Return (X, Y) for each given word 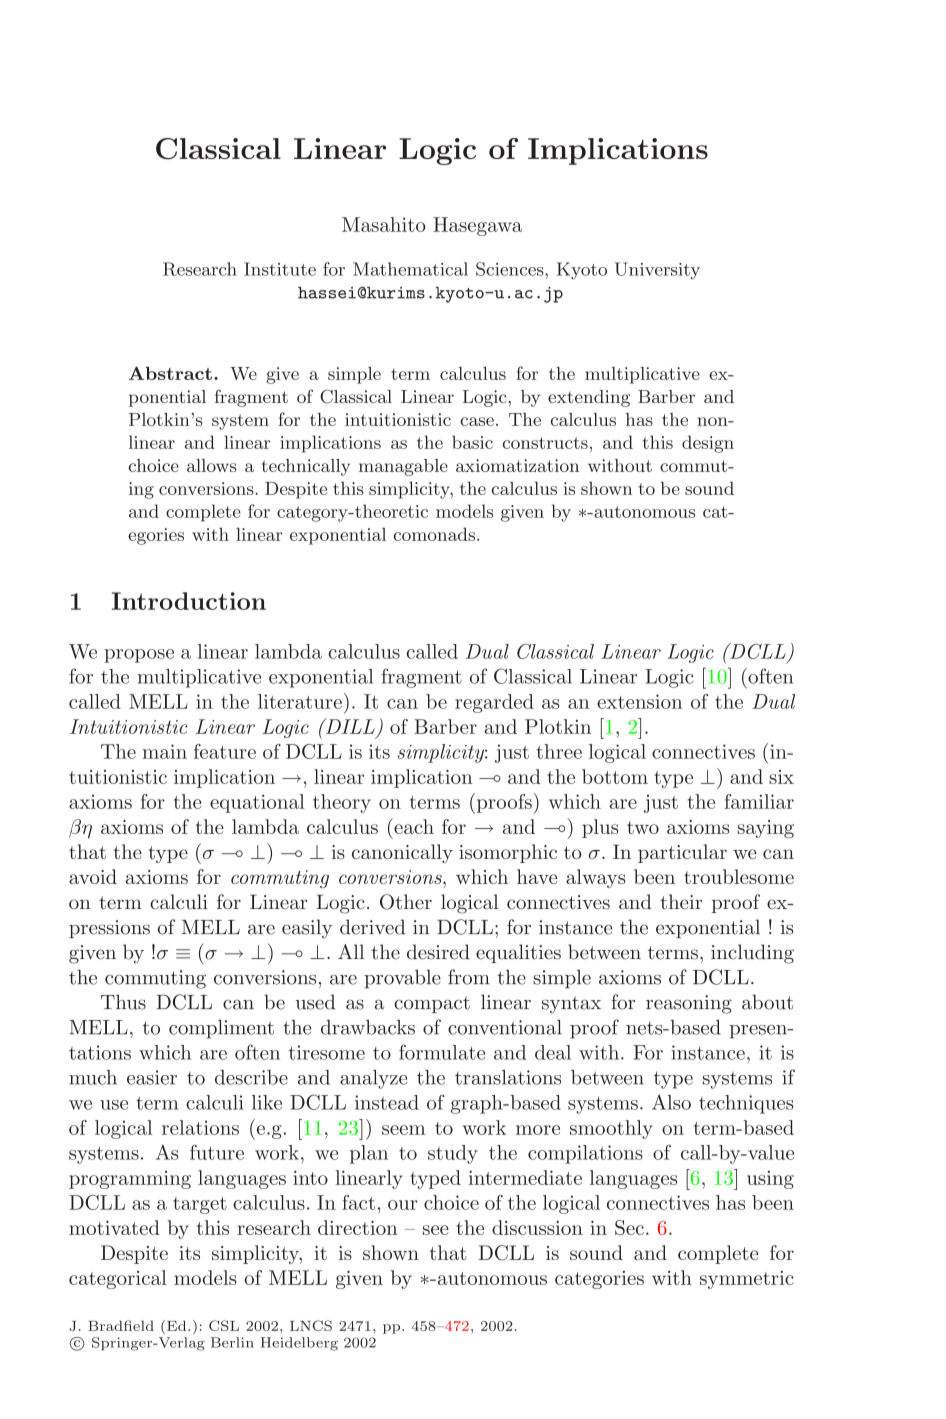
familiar (759, 801)
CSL (224, 1325)
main (164, 751)
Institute (280, 269)
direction (357, 1227)
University (657, 271)
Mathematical (410, 269)
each (413, 826)
